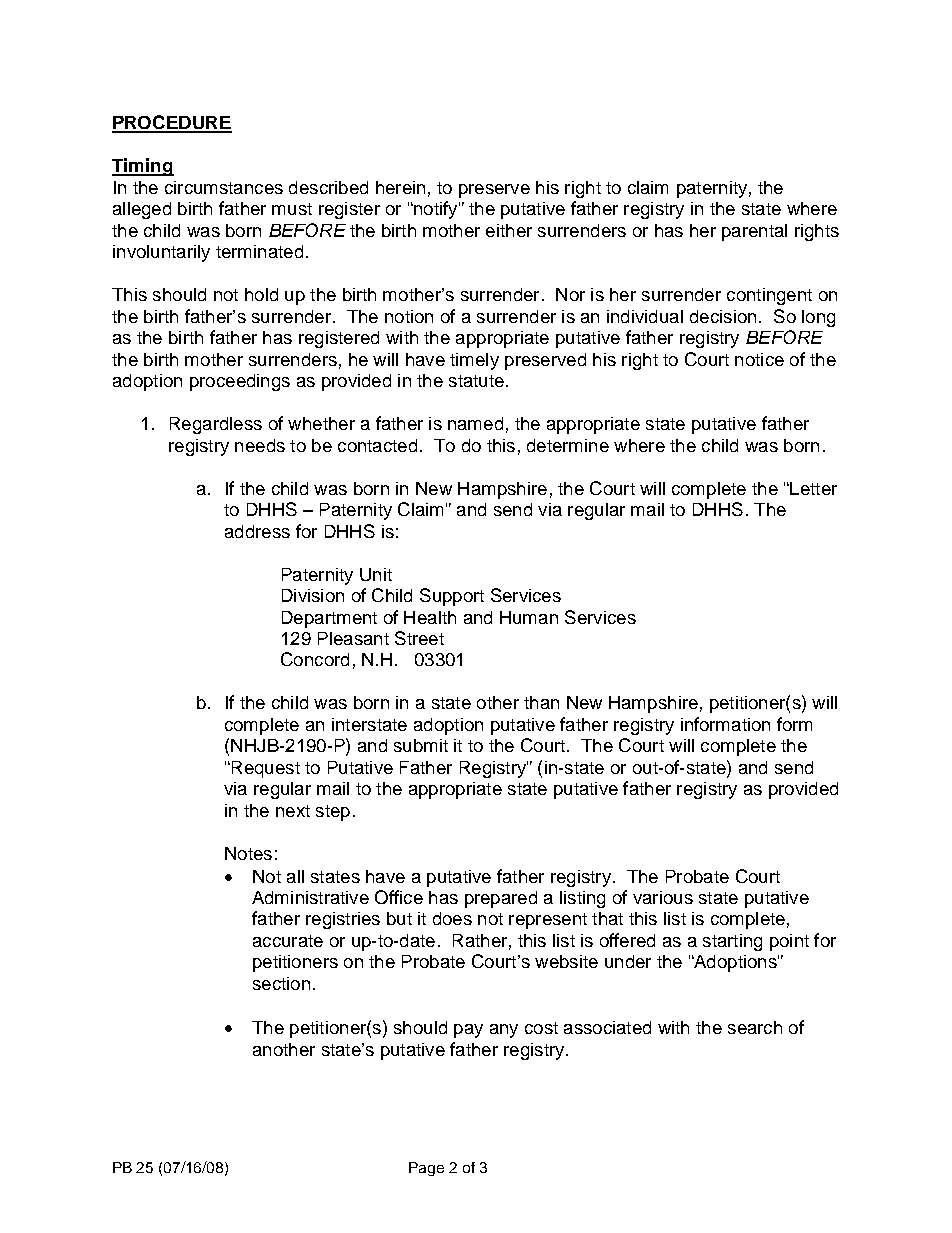 The height and width of the document is (1233, 952). I want to click on circumstances, so click(224, 187).
